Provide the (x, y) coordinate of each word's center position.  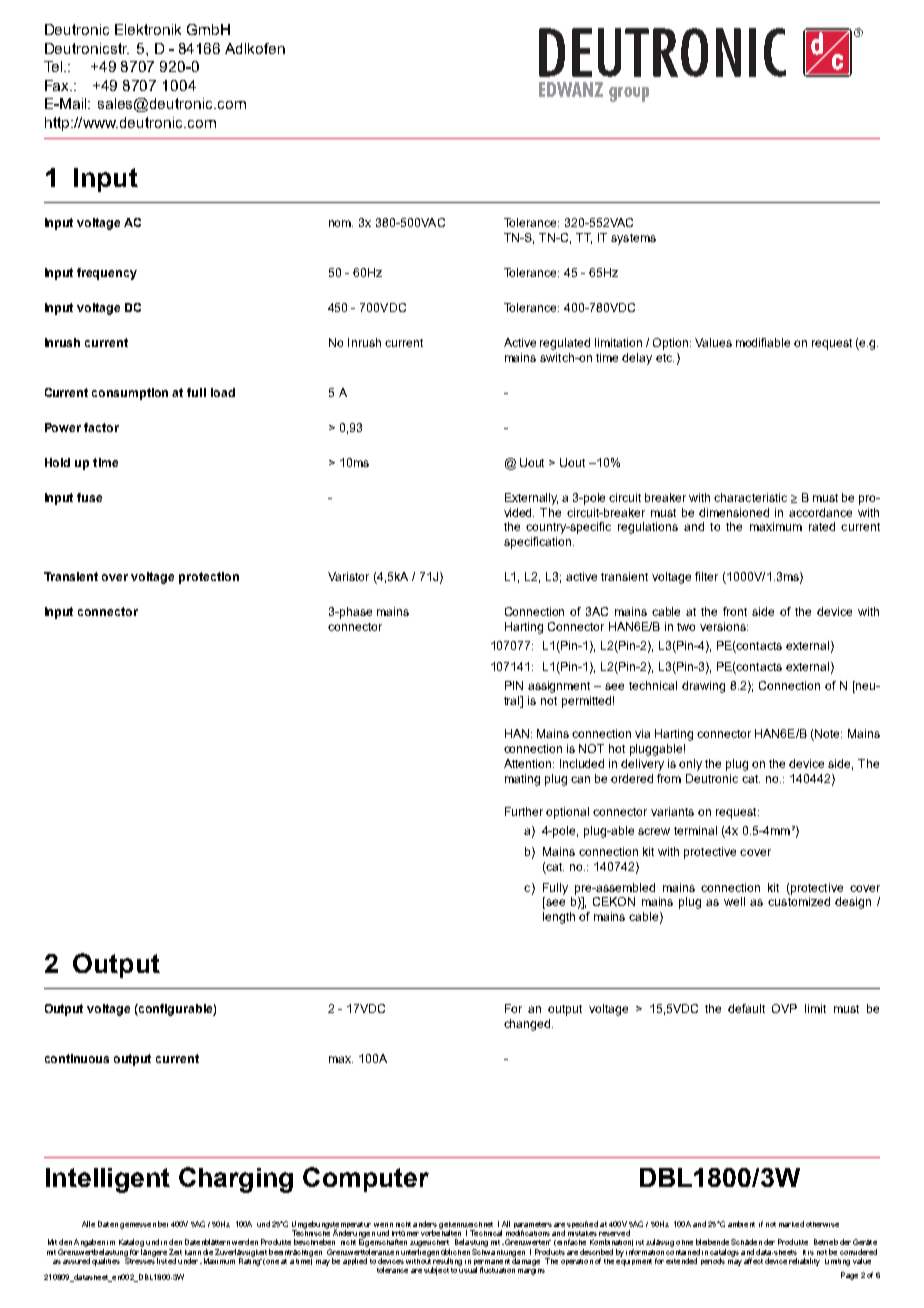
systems (633, 239)
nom (341, 223)
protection (209, 578)
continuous (77, 1058)
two (686, 627)
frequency (107, 274)
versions (724, 626)
